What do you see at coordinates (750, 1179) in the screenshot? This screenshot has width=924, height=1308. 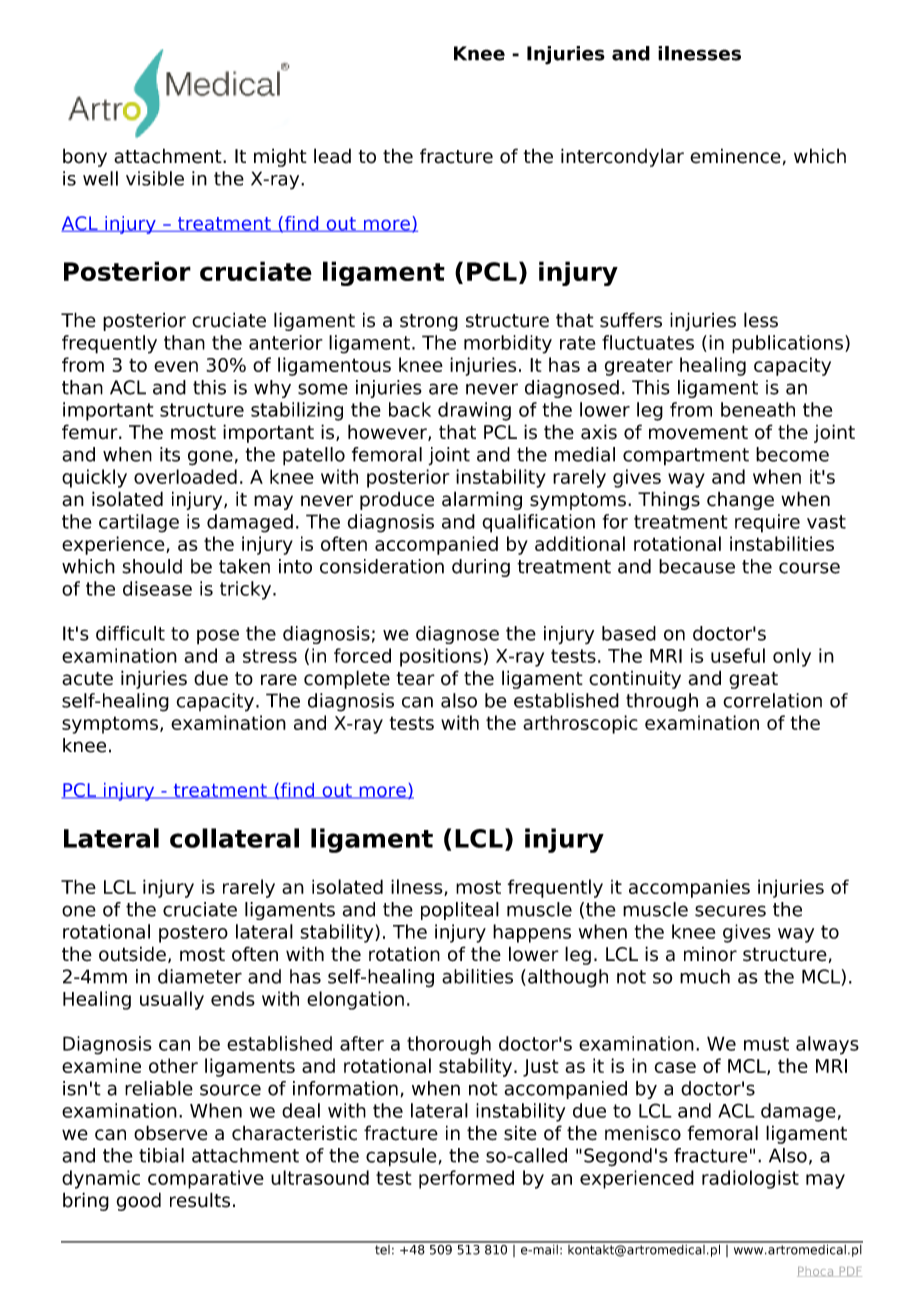 I see `radiologist` at bounding box center [750, 1179].
